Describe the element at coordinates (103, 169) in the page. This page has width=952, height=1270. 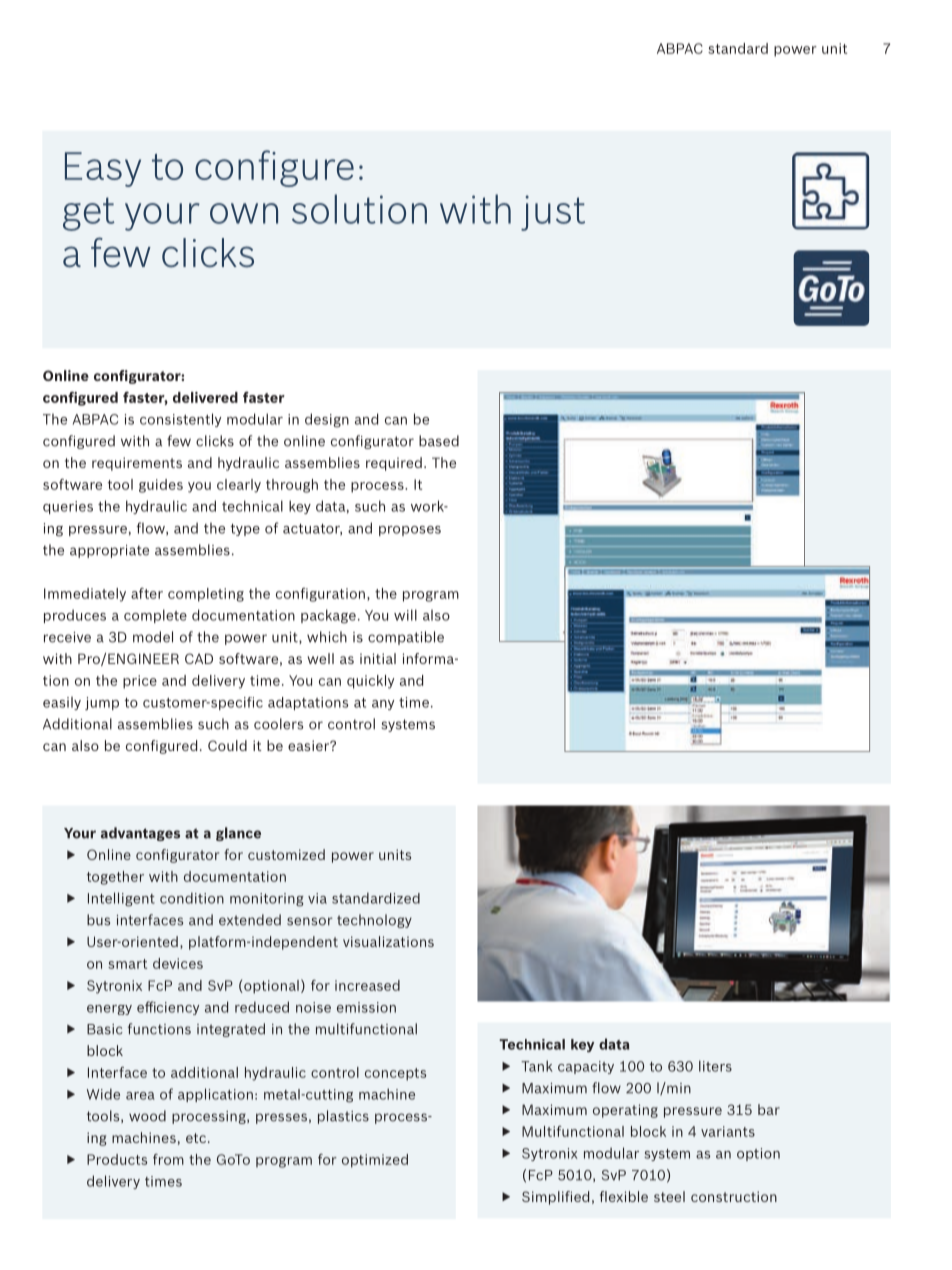
I see `Easy` at that location.
